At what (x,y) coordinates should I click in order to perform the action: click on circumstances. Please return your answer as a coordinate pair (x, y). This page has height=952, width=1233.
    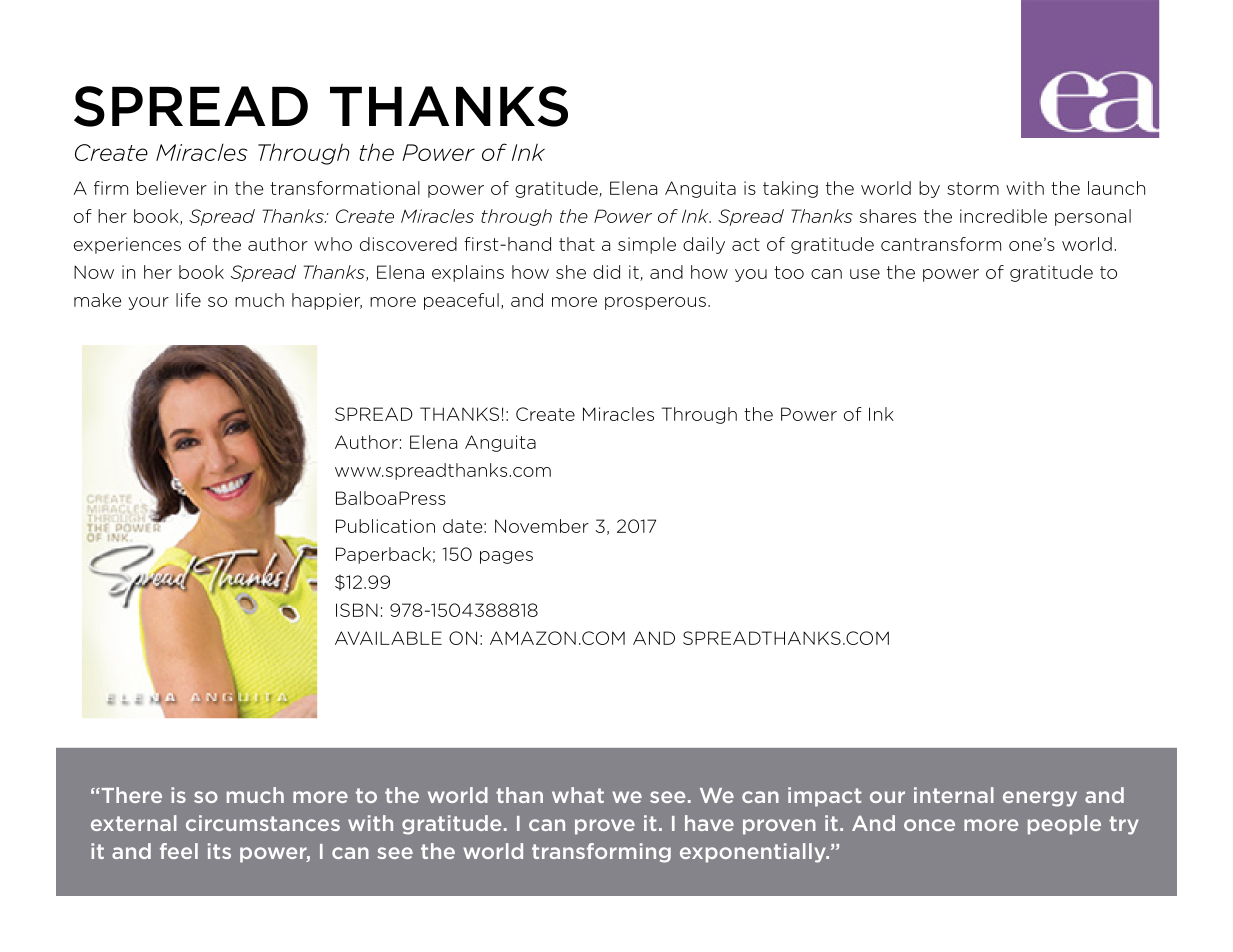
    Looking at the image, I should click on (263, 823).
